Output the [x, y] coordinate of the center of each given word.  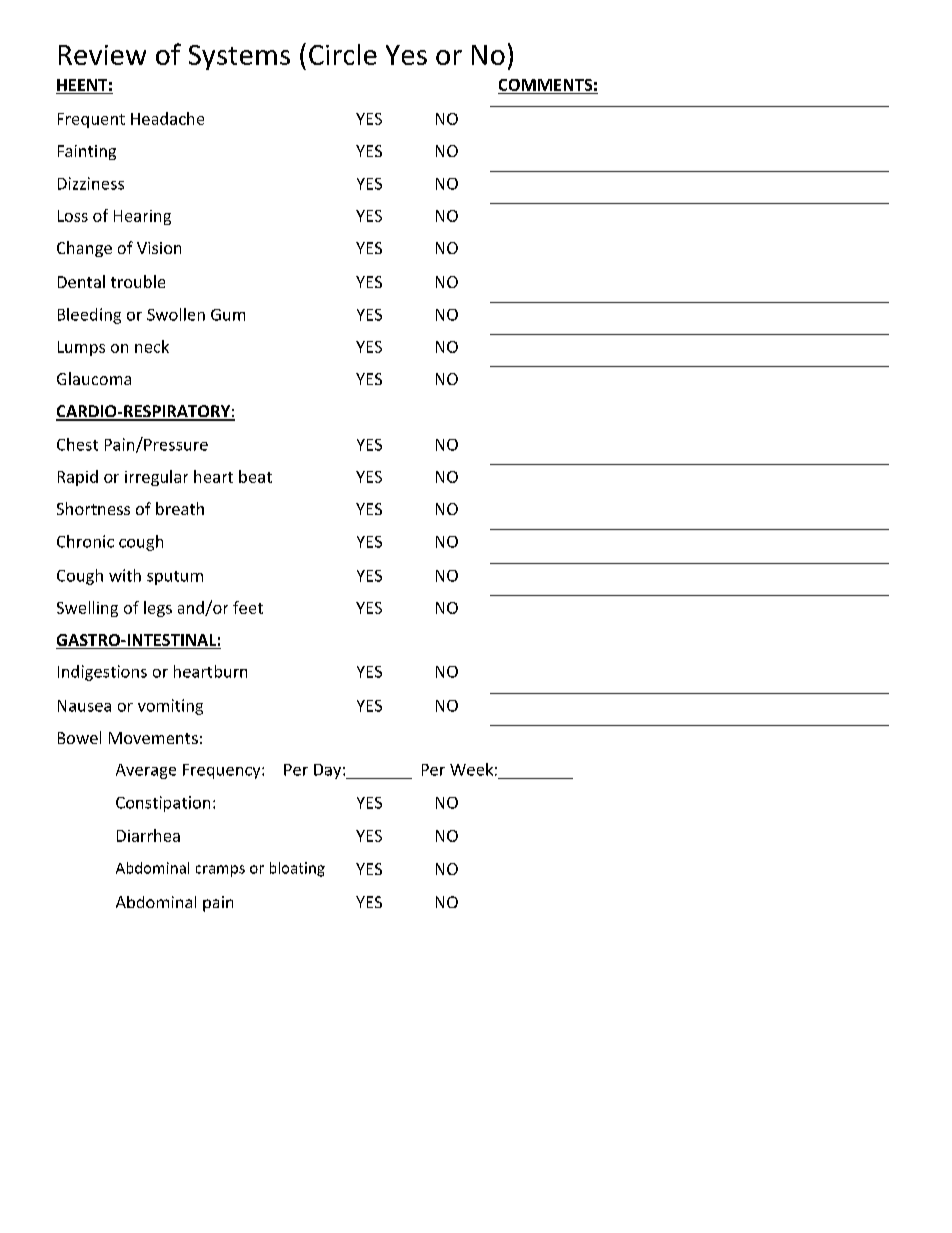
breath [180, 508]
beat [255, 476]
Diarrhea [148, 835]
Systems [239, 57]
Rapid [78, 478]
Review [102, 55]
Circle [343, 54]
